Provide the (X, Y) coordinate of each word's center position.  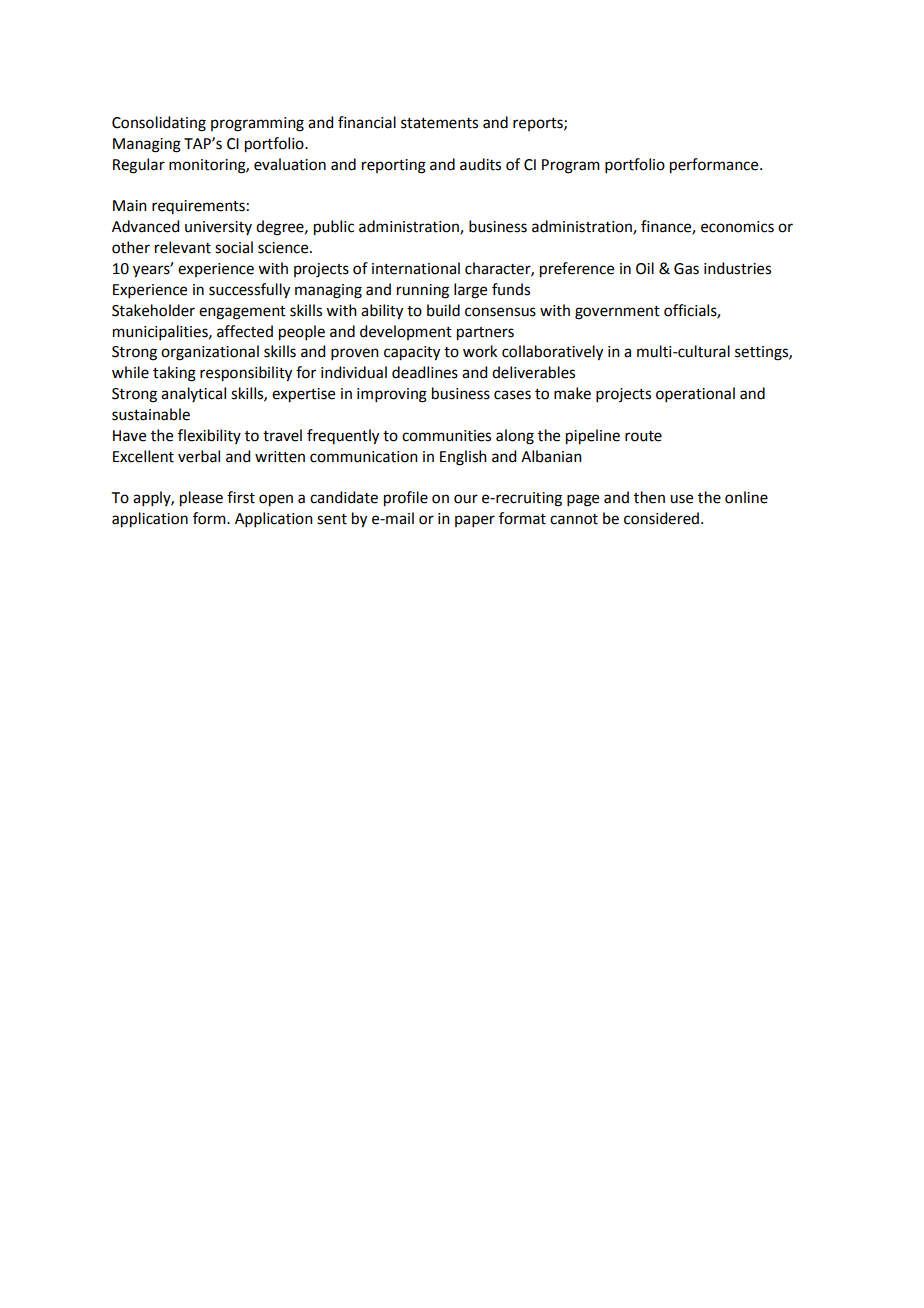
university (218, 228)
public (334, 228)
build (443, 310)
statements (439, 123)
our (466, 499)
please (201, 499)
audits (480, 164)
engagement (242, 313)
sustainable (151, 414)
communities (446, 436)
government (617, 313)
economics (737, 227)
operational (695, 394)
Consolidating (159, 124)
